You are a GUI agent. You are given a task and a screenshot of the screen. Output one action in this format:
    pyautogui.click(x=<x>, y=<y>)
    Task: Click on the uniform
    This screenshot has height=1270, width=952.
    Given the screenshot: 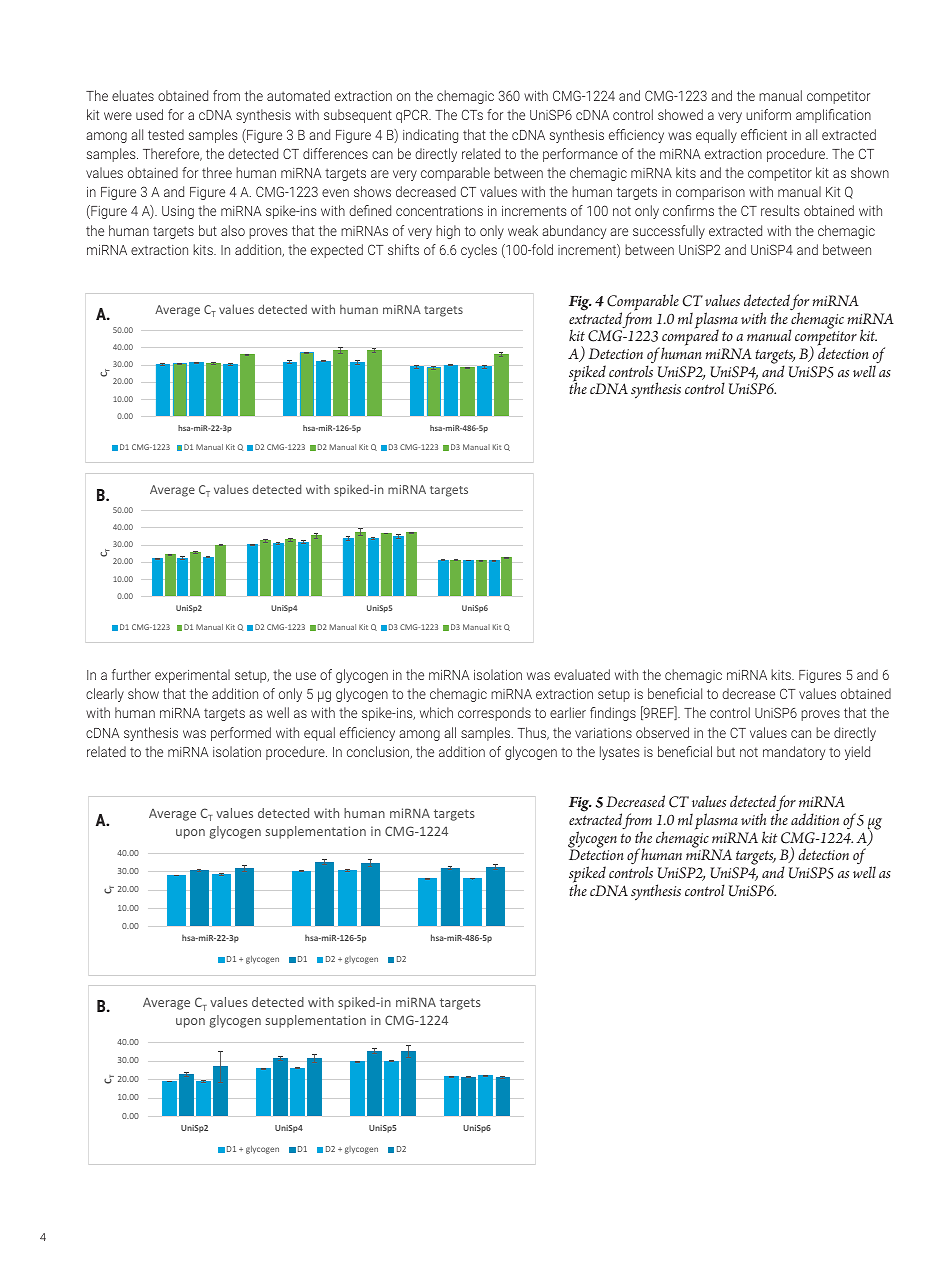 What is the action you would take?
    pyautogui.click(x=768, y=114)
